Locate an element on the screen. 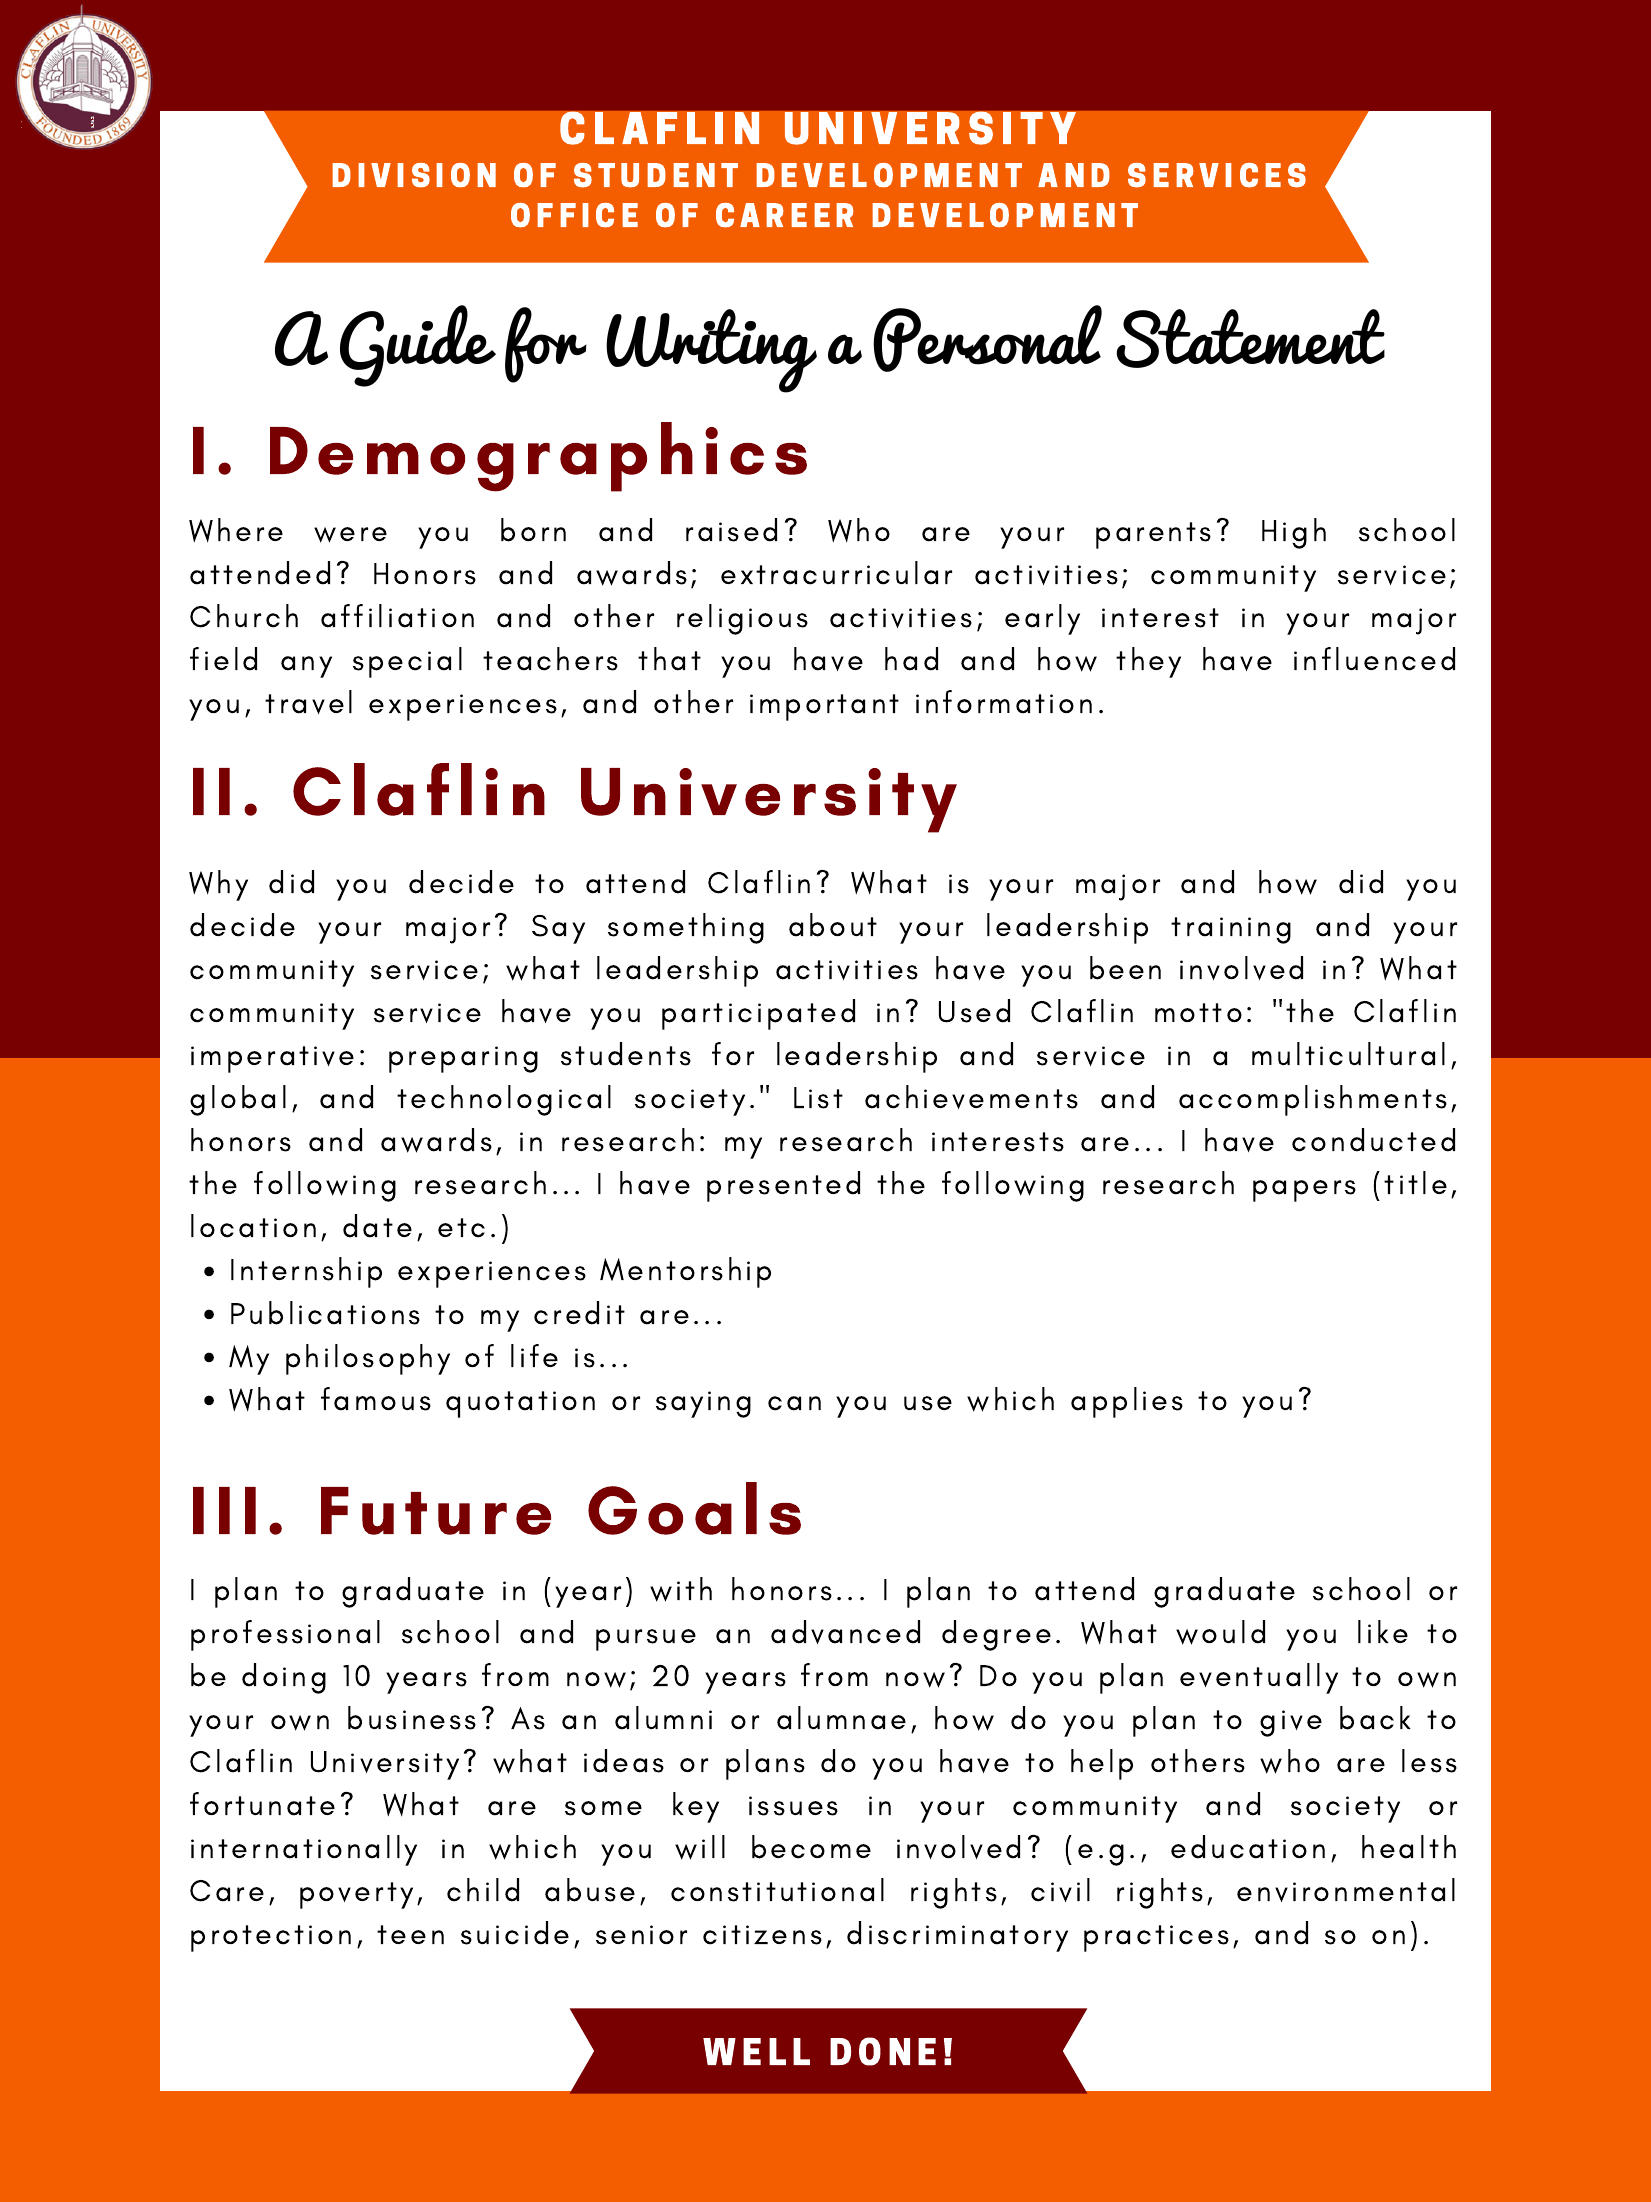 Image resolution: width=1651 pixels, height=2202 pixels. Why is located at coordinates (218, 885).
